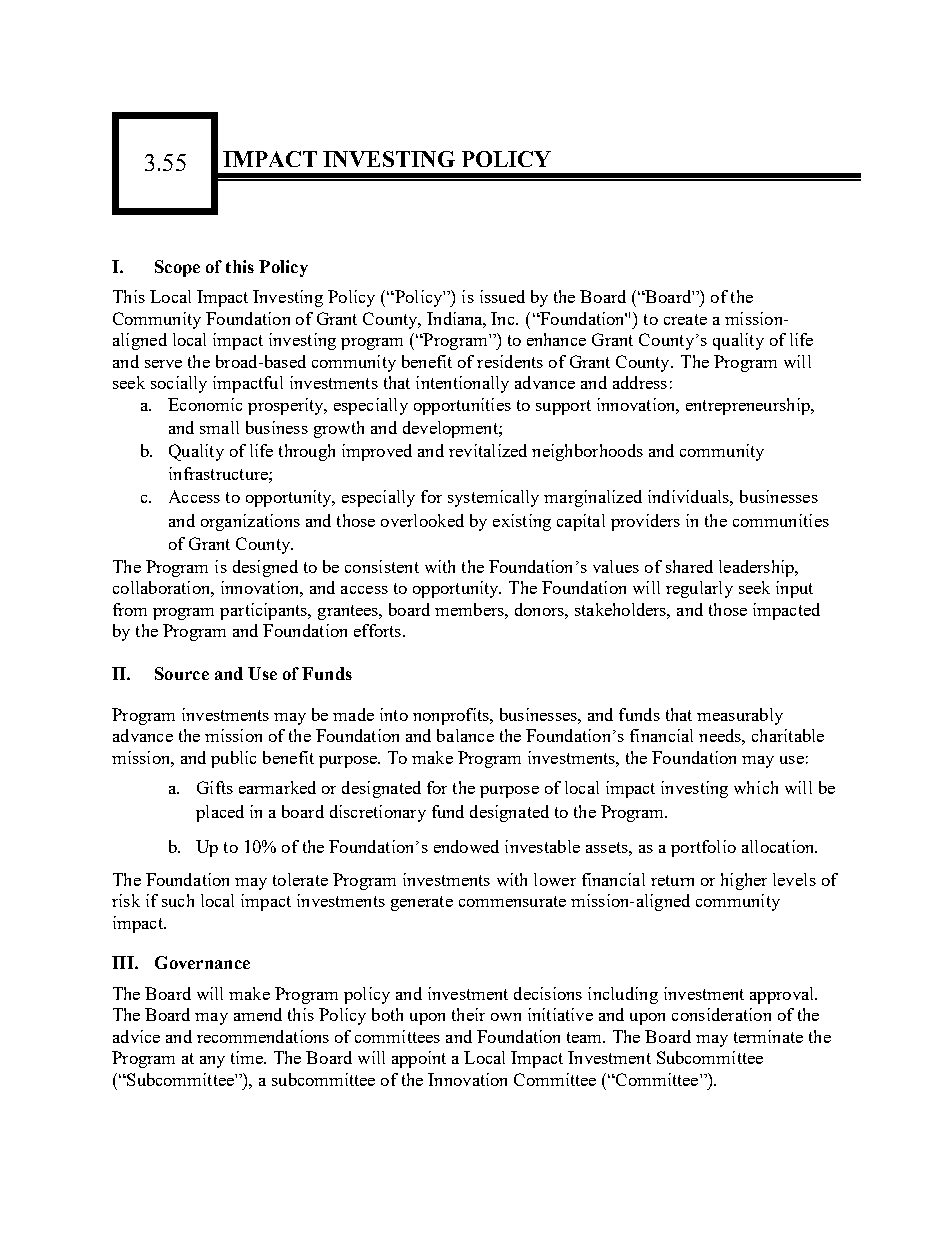  I want to click on balance, so click(465, 735).
